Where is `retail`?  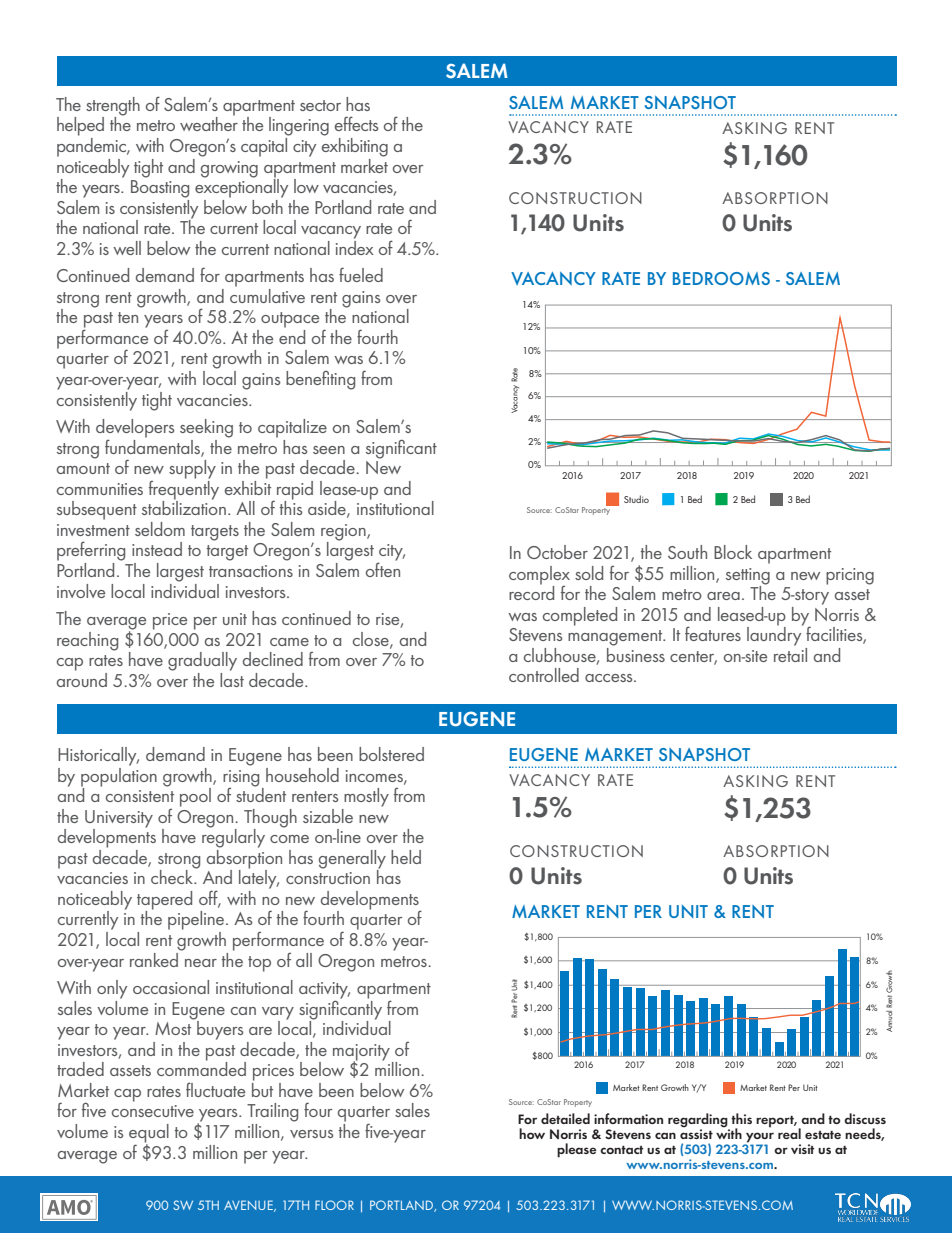
retail is located at coordinates (790, 653).
